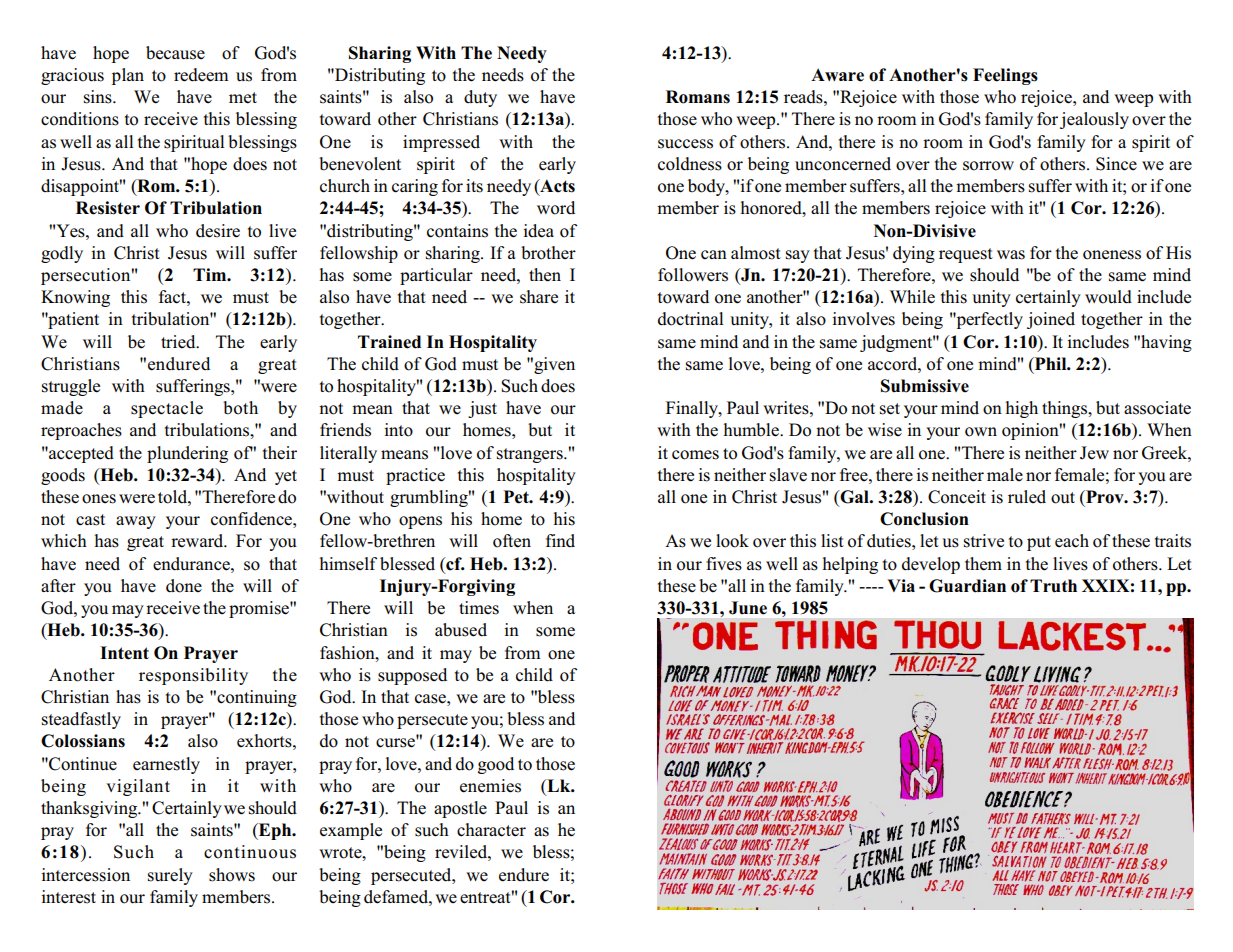  I want to click on plundering, so click(187, 454).
